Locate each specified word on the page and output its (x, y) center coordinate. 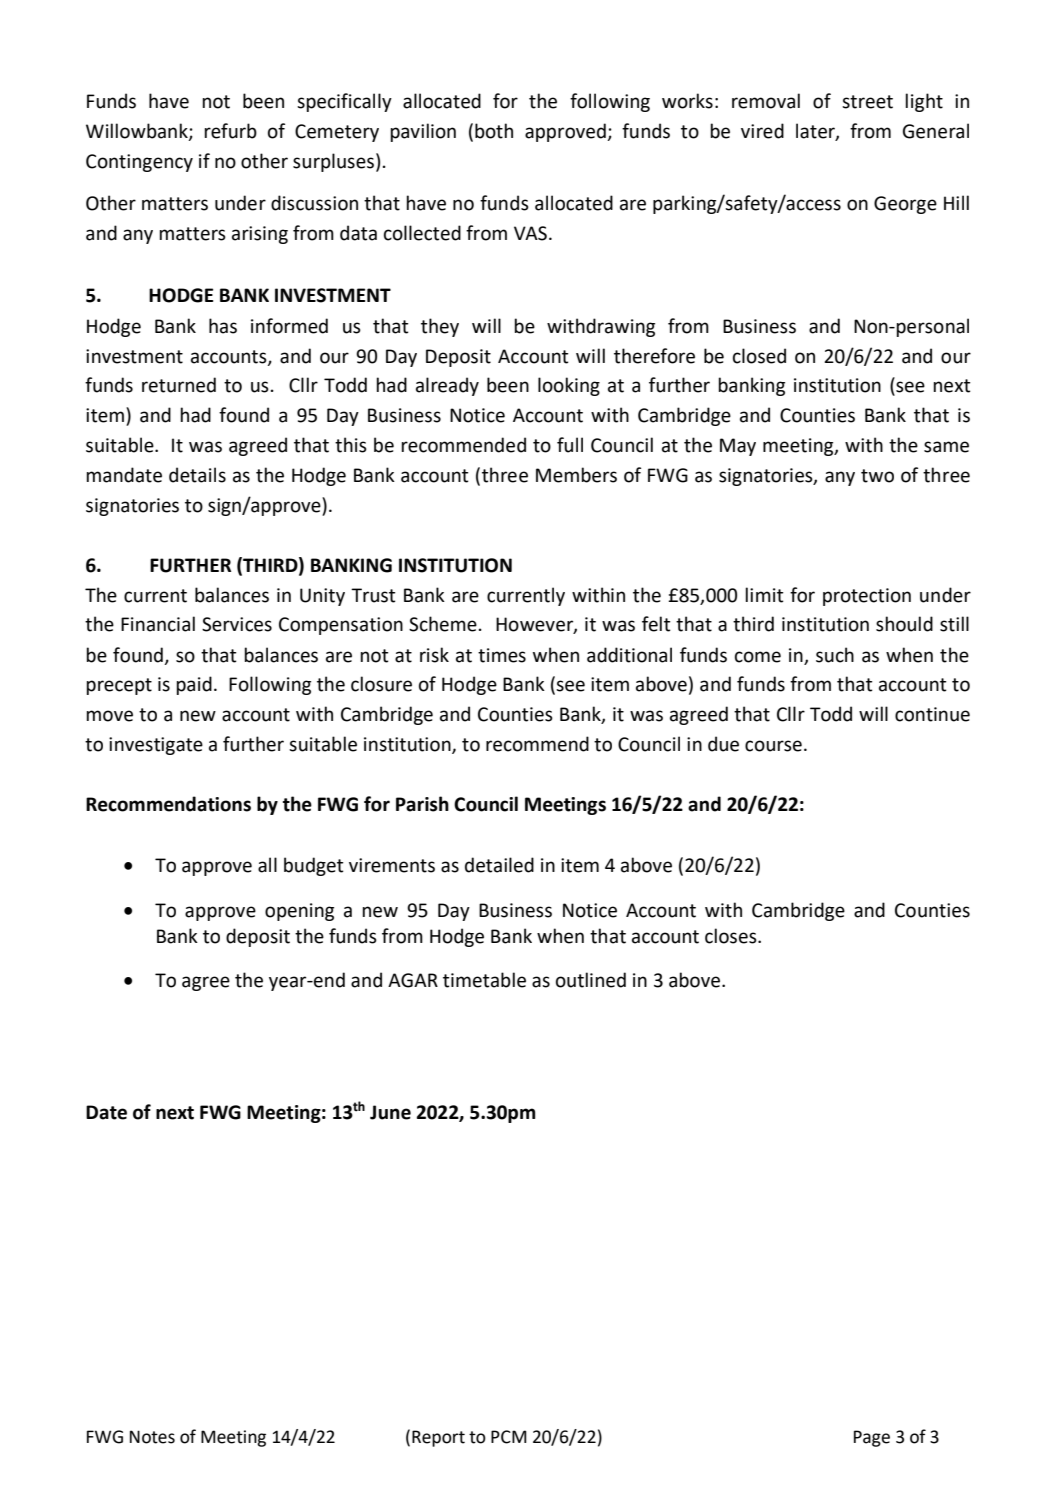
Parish (422, 804)
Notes (152, 1437)
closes (732, 936)
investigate (156, 746)
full (570, 445)
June (390, 1112)
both (494, 131)
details (197, 475)
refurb (230, 131)
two (877, 476)
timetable (484, 980)
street (867, 102)
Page (872, 1438)
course (773, 746)
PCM (509, 1437)
